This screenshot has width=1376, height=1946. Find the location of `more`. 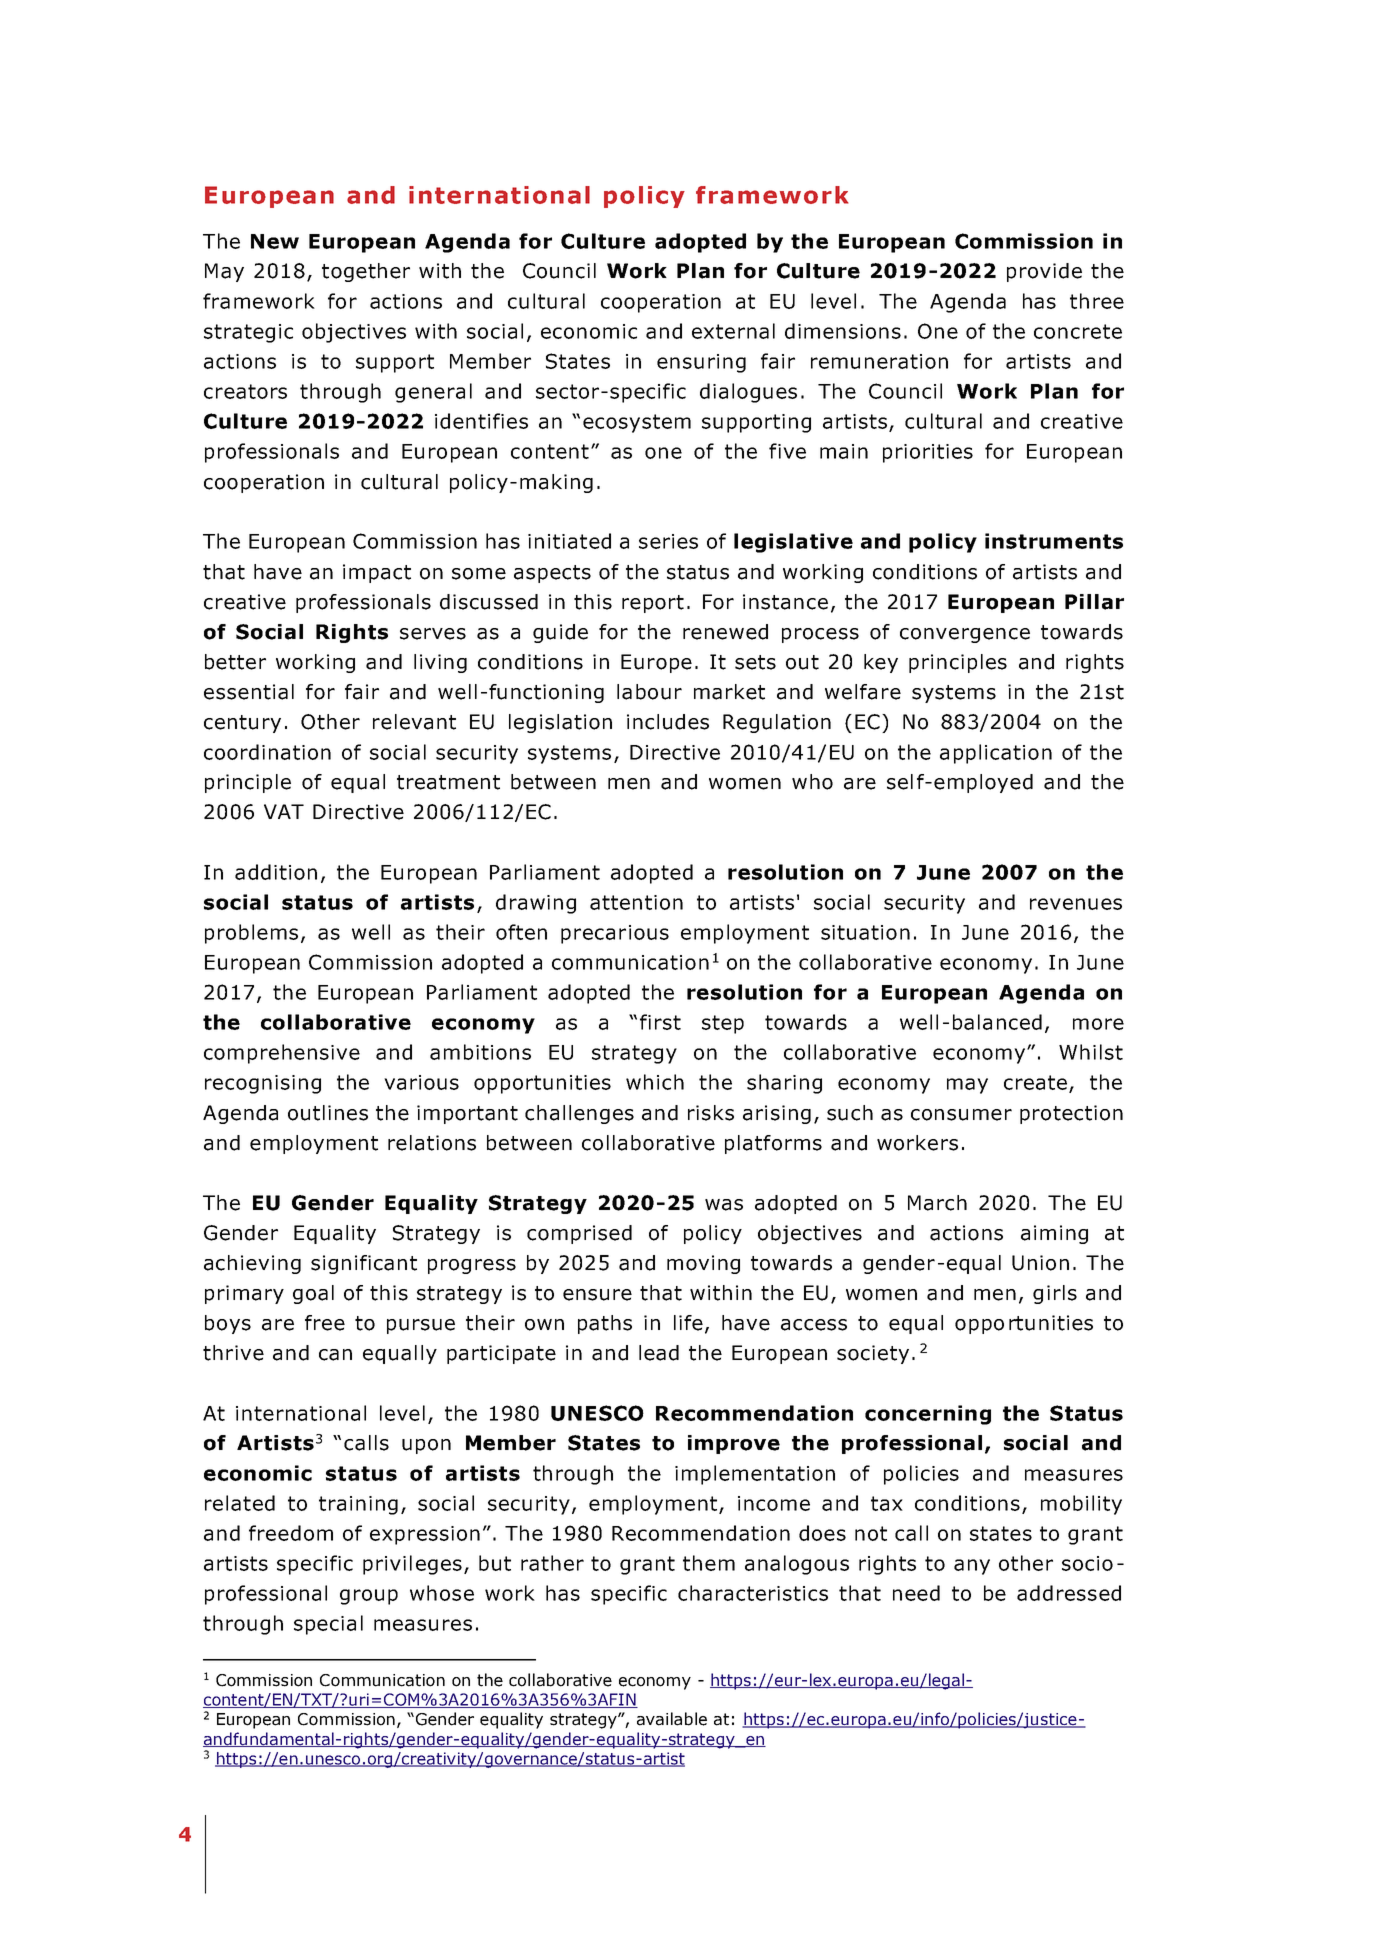

more is located at coordinates (1098, 1024).
